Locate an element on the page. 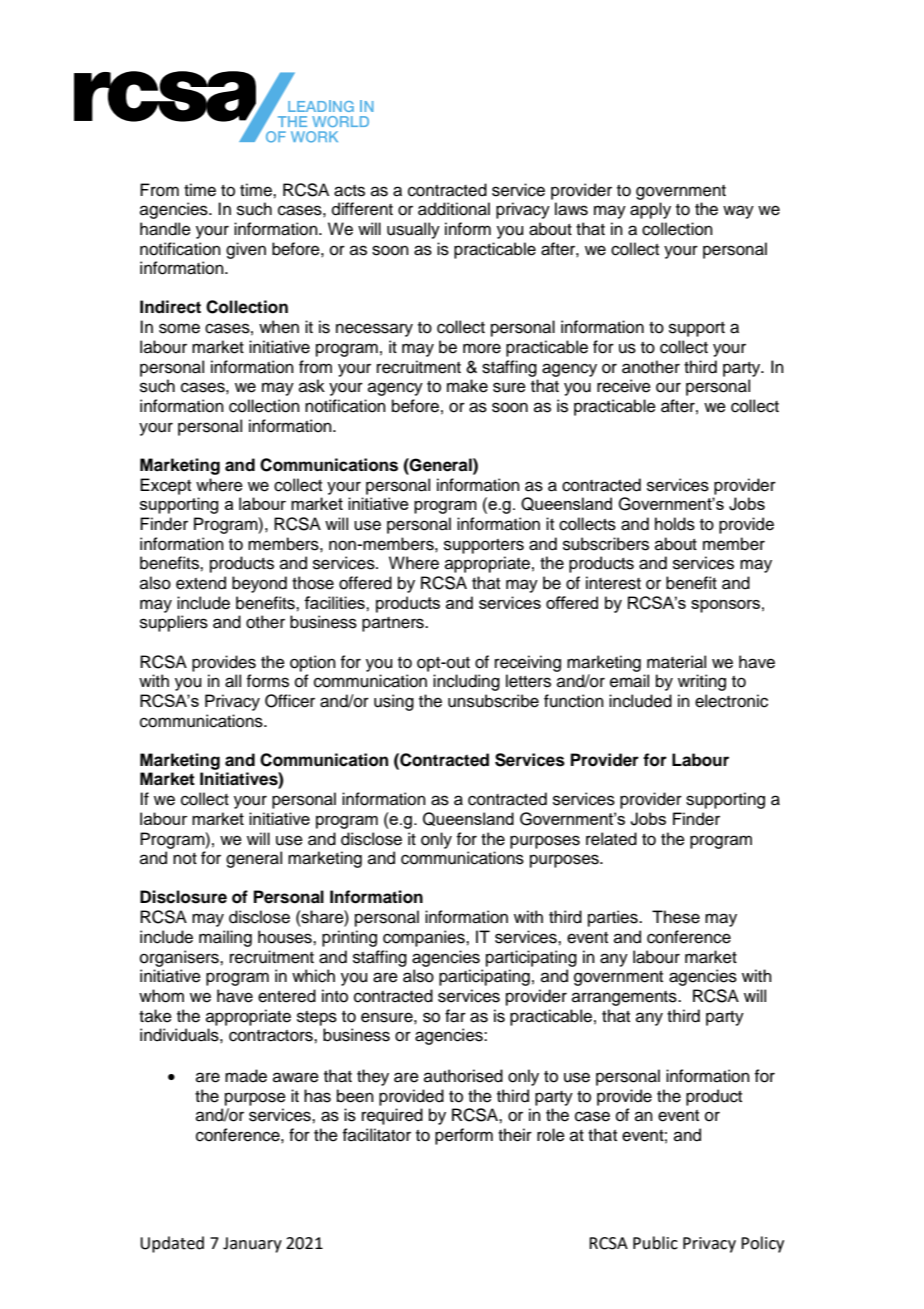 This page has height=1309, width=924. holds is located at coordinates (675, 524).
